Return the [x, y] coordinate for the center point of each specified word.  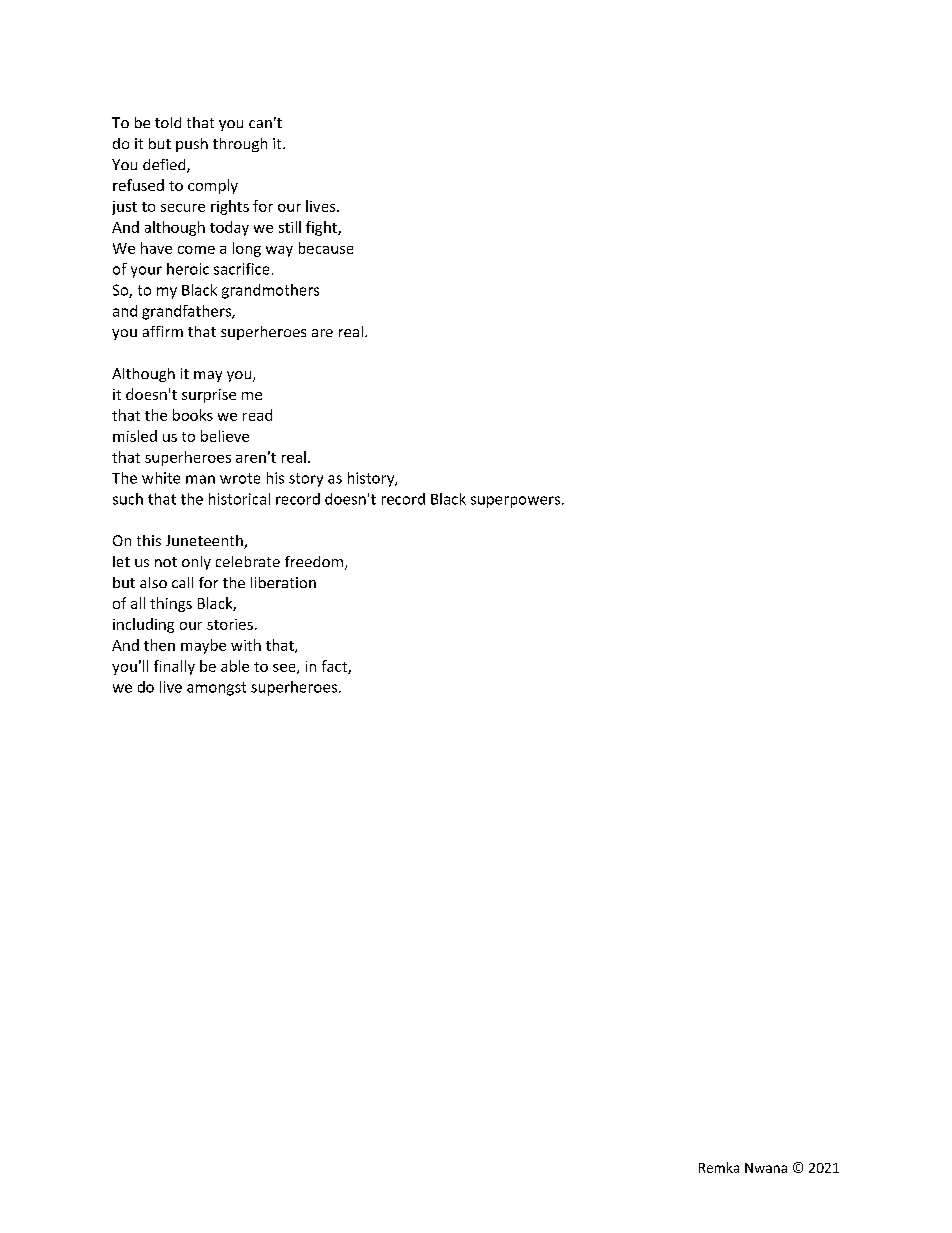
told [168, 122]
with [246, 645]
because [326, 248]
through [240, 145]
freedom [314, 561]
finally [174, 667]
